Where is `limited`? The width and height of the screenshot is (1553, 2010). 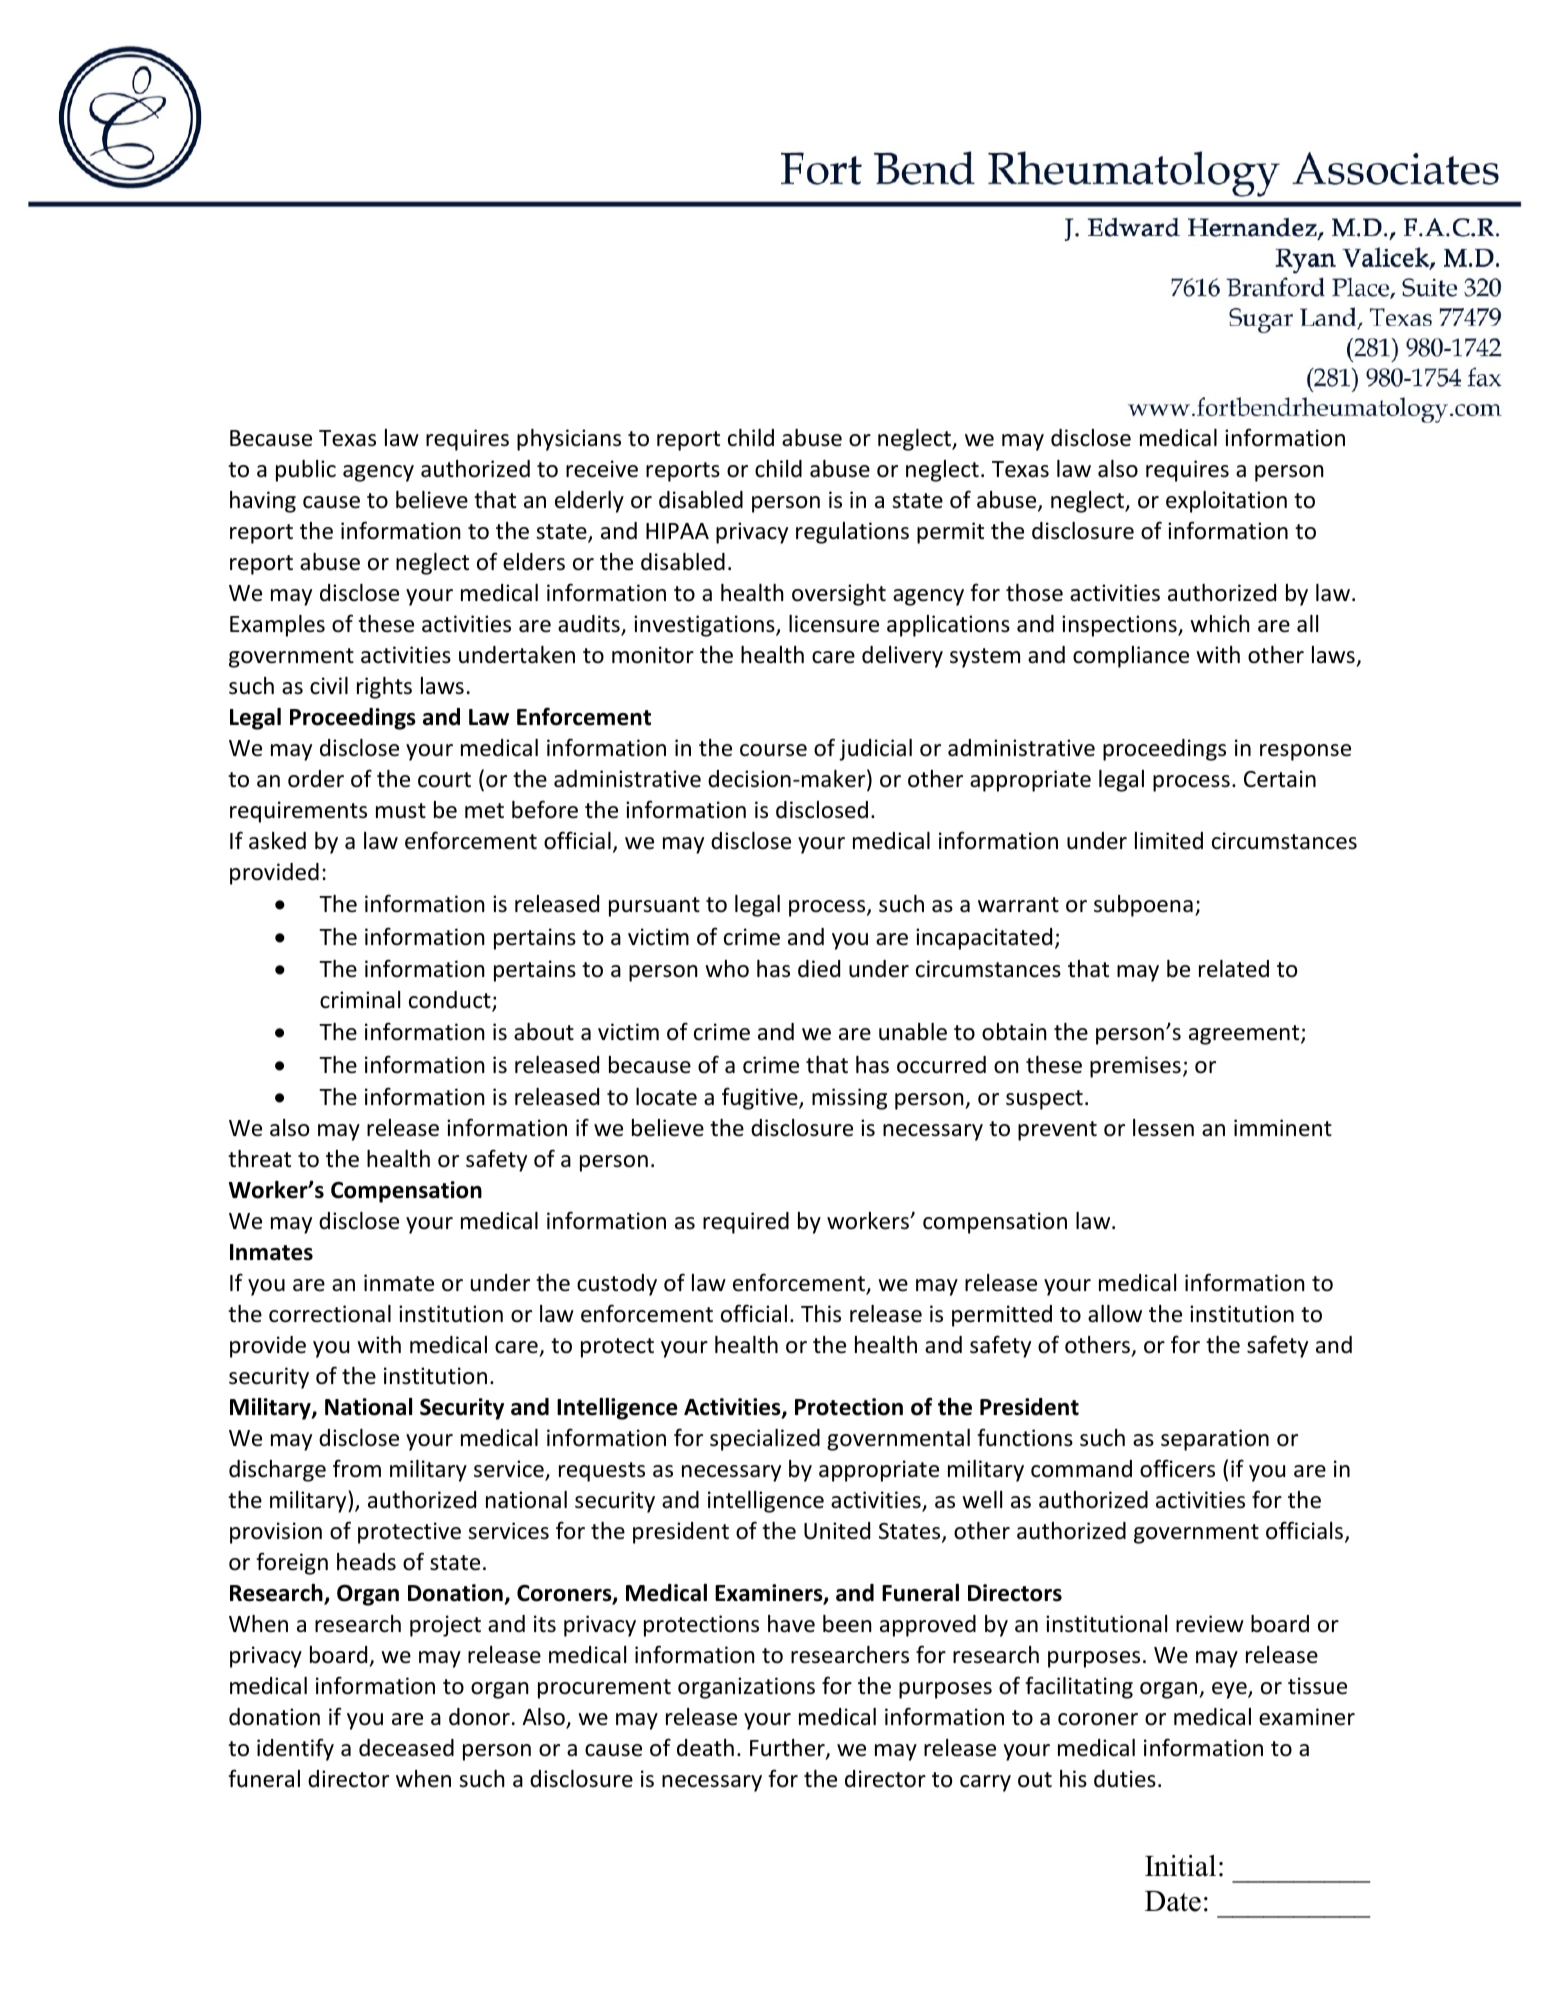 limited is located at coordinates (1169, 841).
